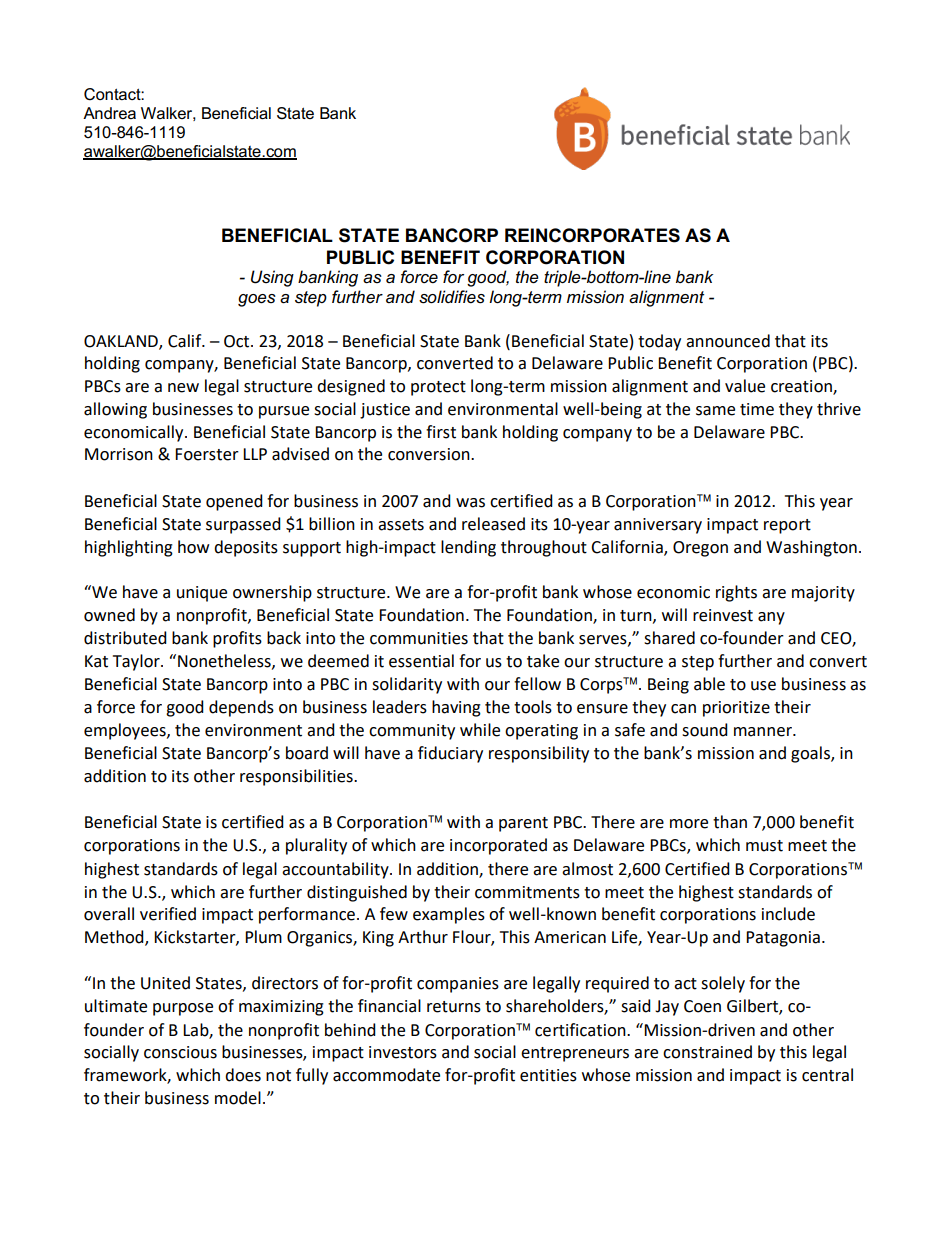 The width and height of the image is (952, 1233). I want to click on Morrison, so click(119, 454).
